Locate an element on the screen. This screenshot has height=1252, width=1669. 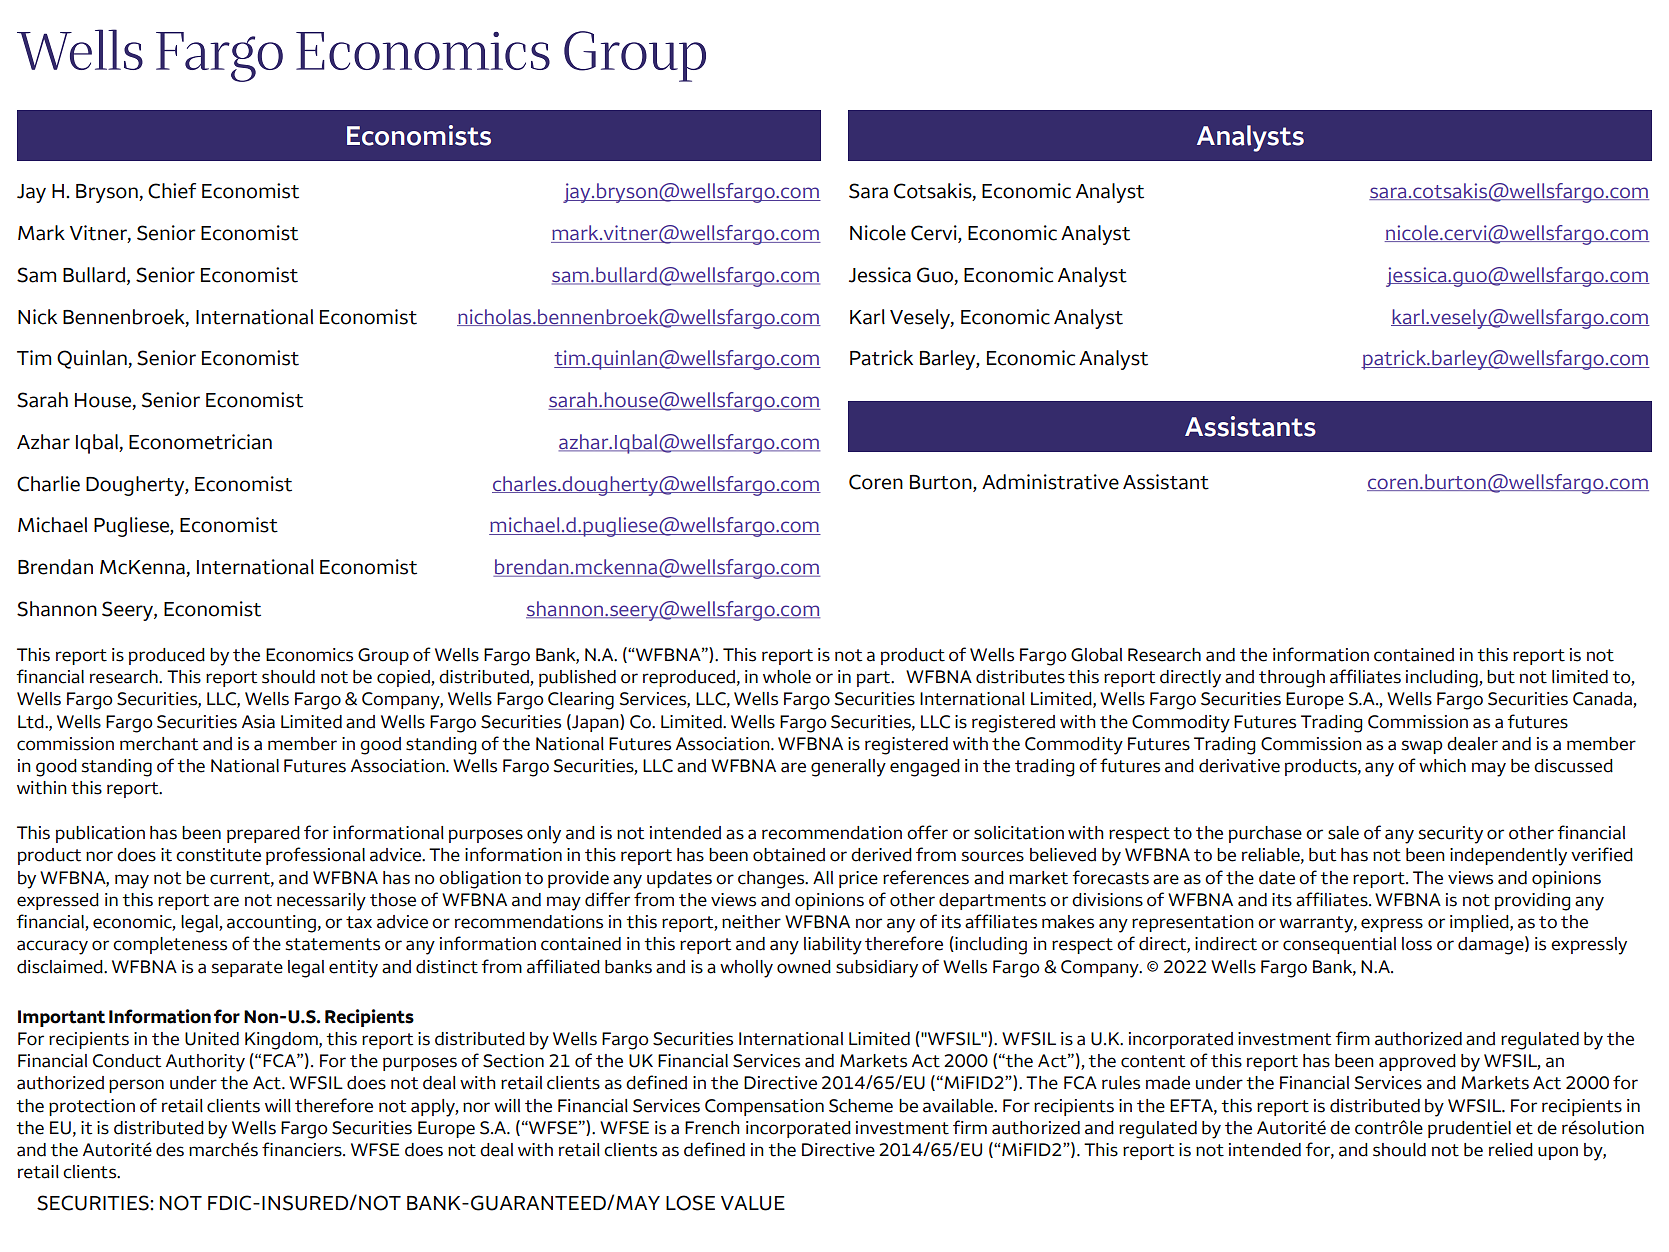
Chief is located at coordinates (172, 191).
